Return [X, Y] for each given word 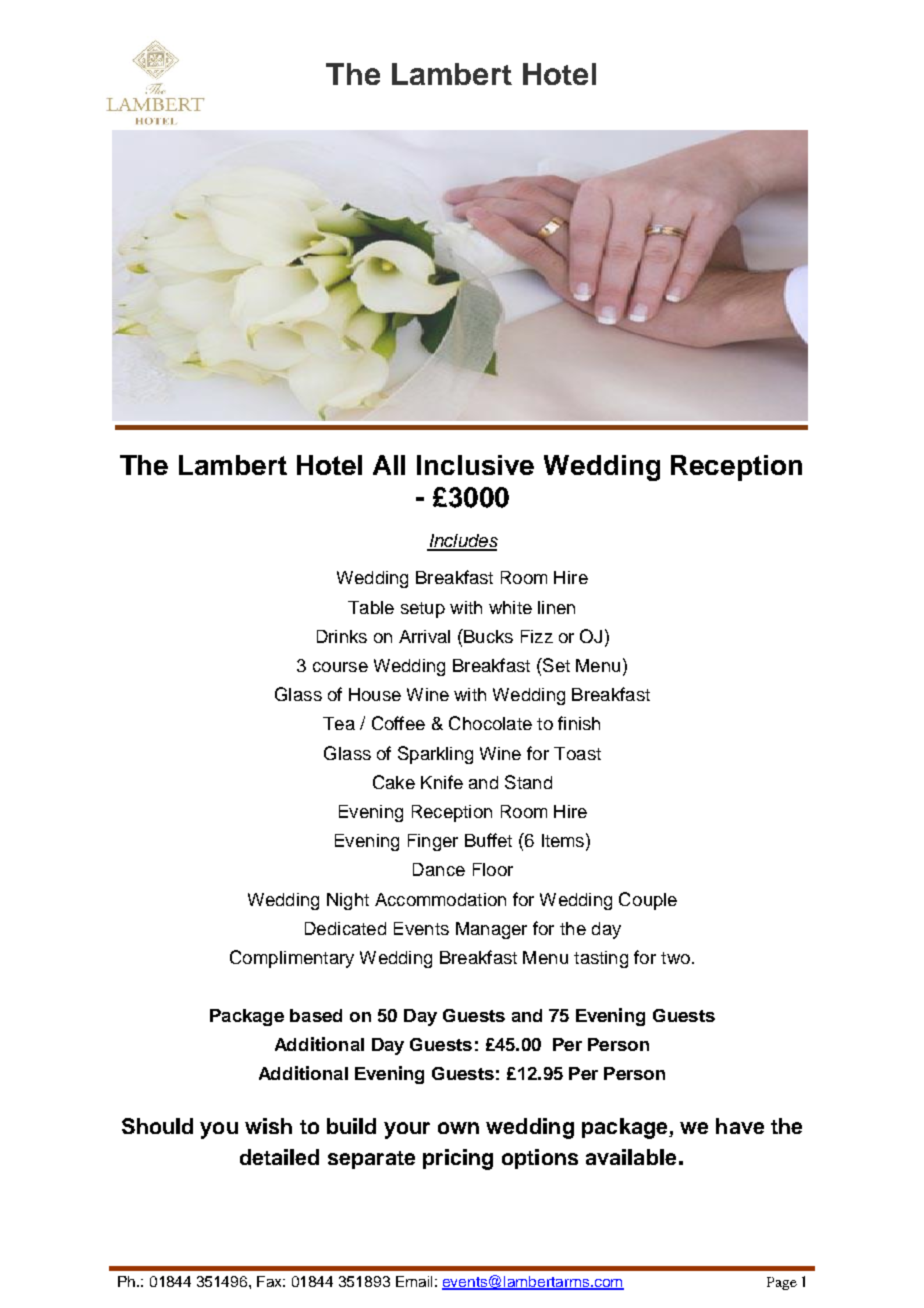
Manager [491, 930]
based [316, 1015]
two [675, 958]
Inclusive [475, 465]
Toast [577, 753]
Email [414, 1281]
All [389, 465]
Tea [339, 723]
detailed [279, 1157]
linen [556, 607]
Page [782, 1283]
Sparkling [435, 755]
